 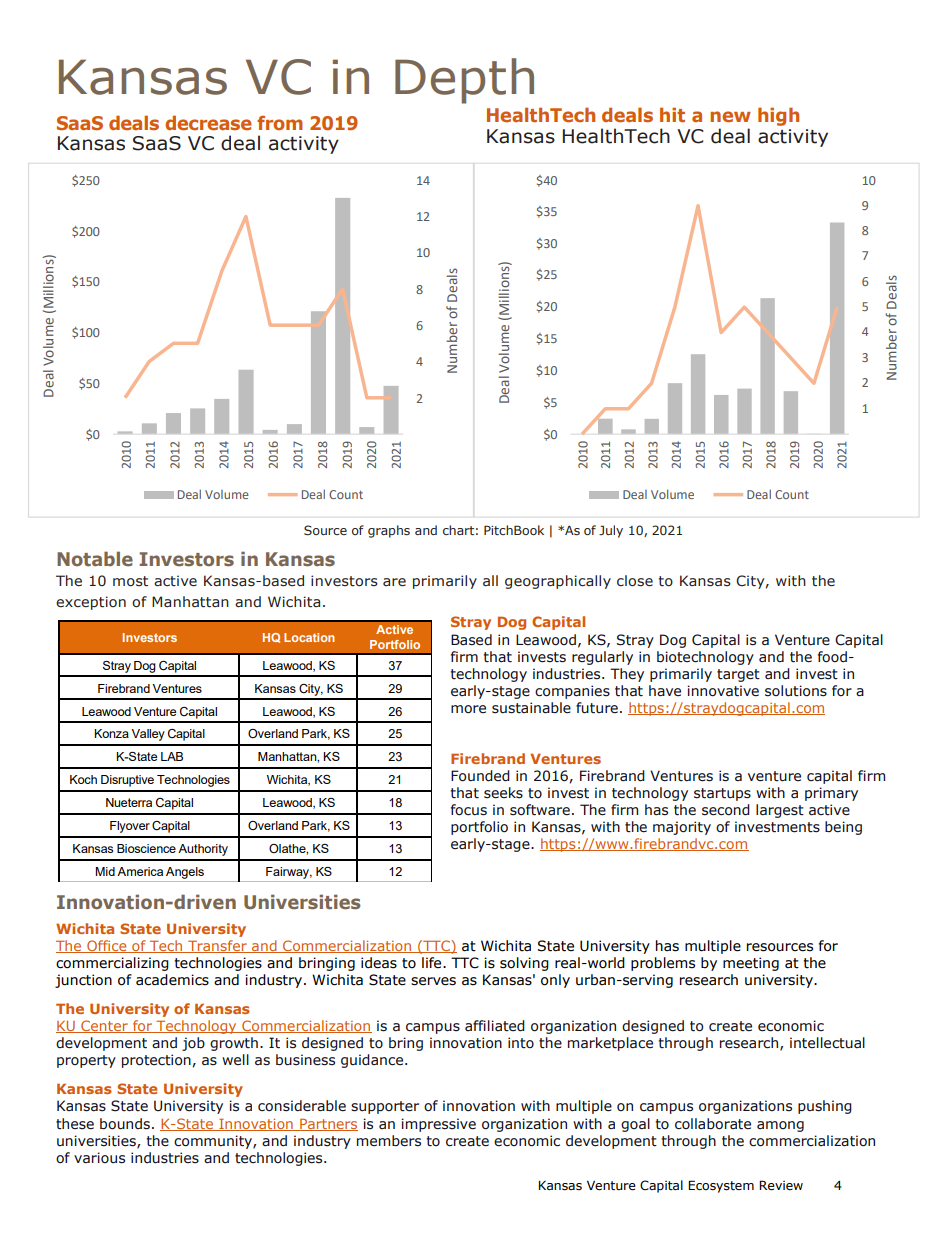 I want to click on among, so click(x=780, y=1126).
